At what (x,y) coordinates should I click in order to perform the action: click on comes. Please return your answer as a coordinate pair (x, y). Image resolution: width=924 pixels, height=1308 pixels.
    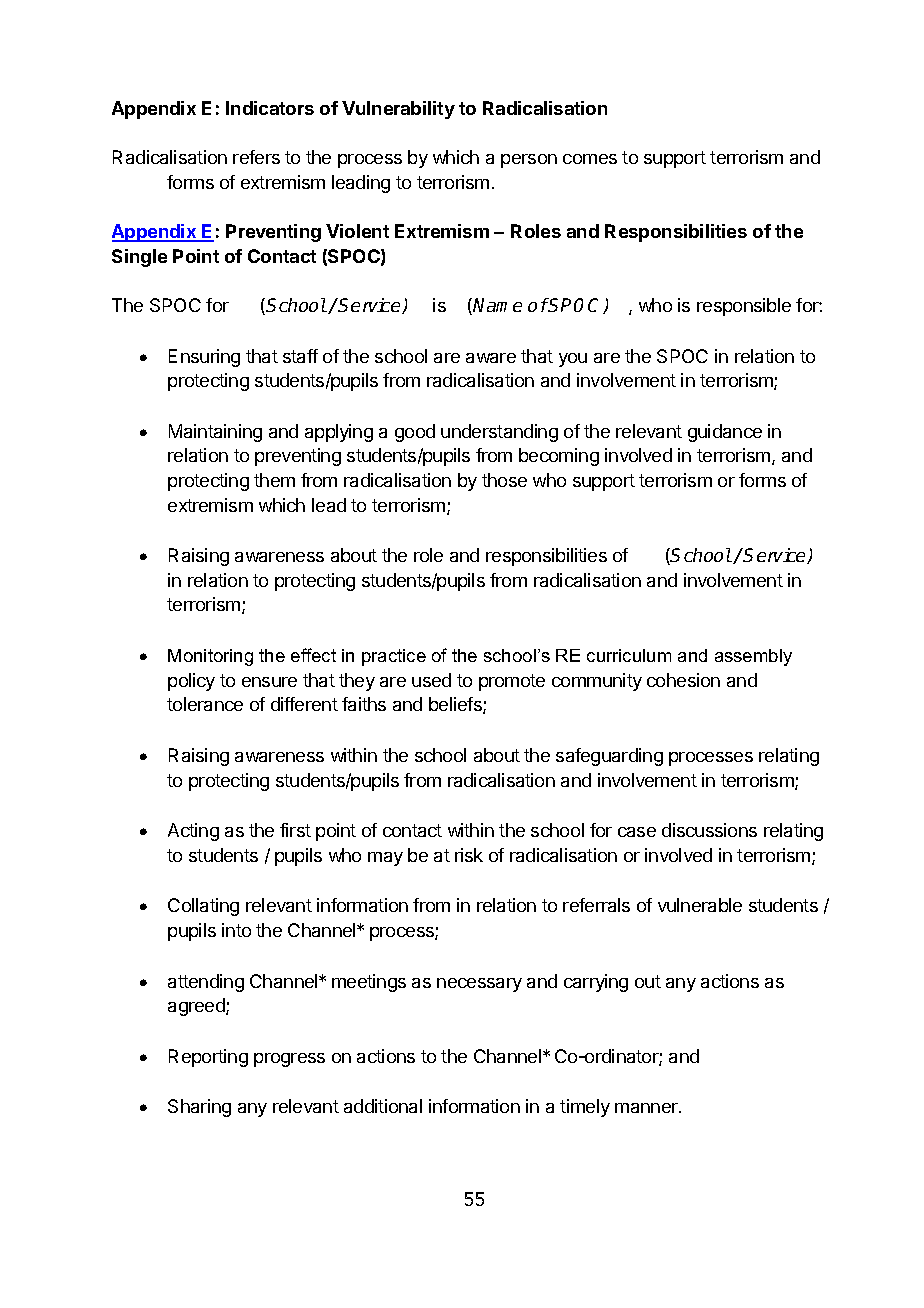
    Looking at the image, I should click on (590, 159).
